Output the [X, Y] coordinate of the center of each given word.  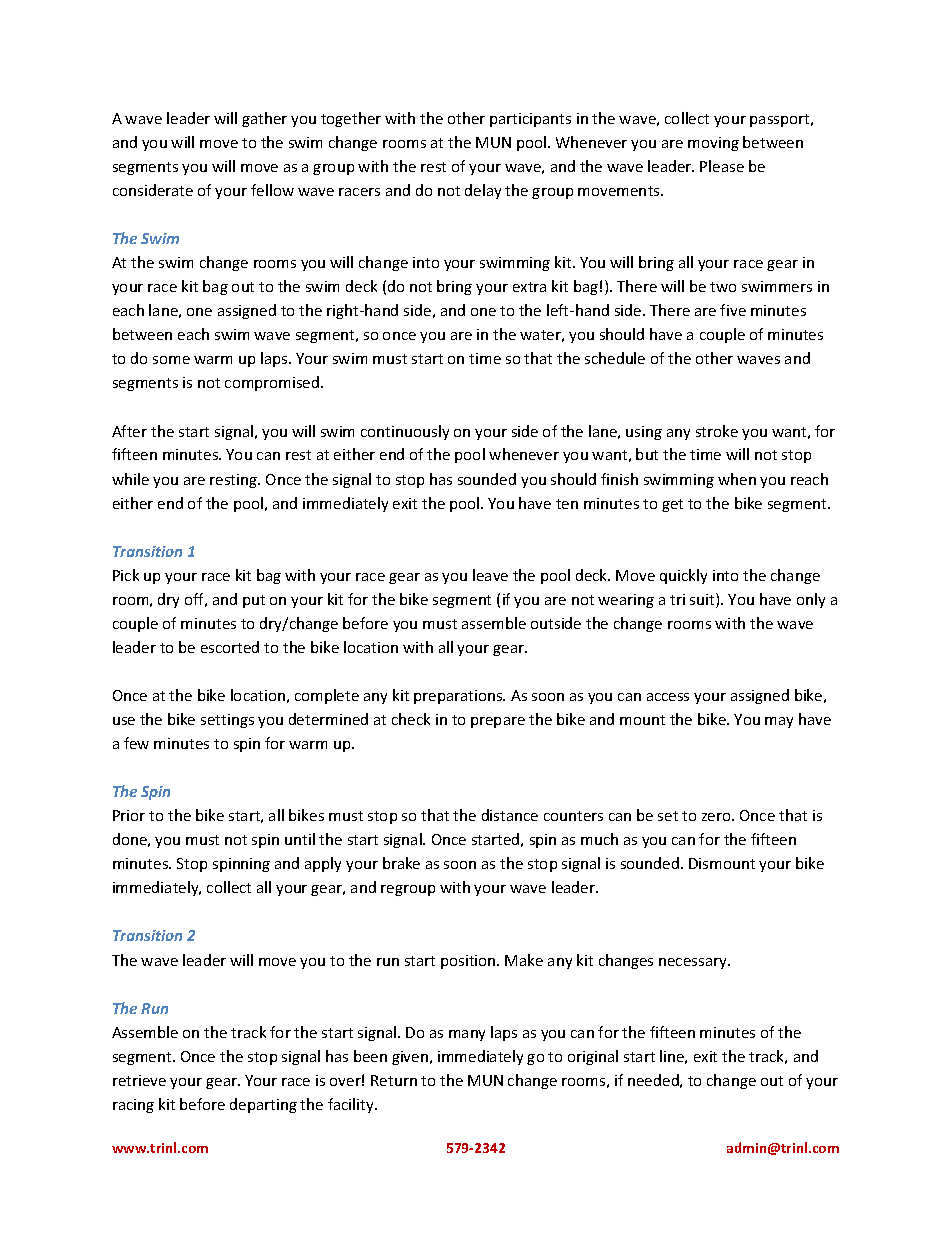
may [779, 722]
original [593, 1057]
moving [713, 144]
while [130, 479]
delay [483, 191]
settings [227, 721]
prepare [498, 722]
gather [264, 119]
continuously [405, 432]
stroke [717, 431]
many [467, 1035]
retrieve [139, 1080]
